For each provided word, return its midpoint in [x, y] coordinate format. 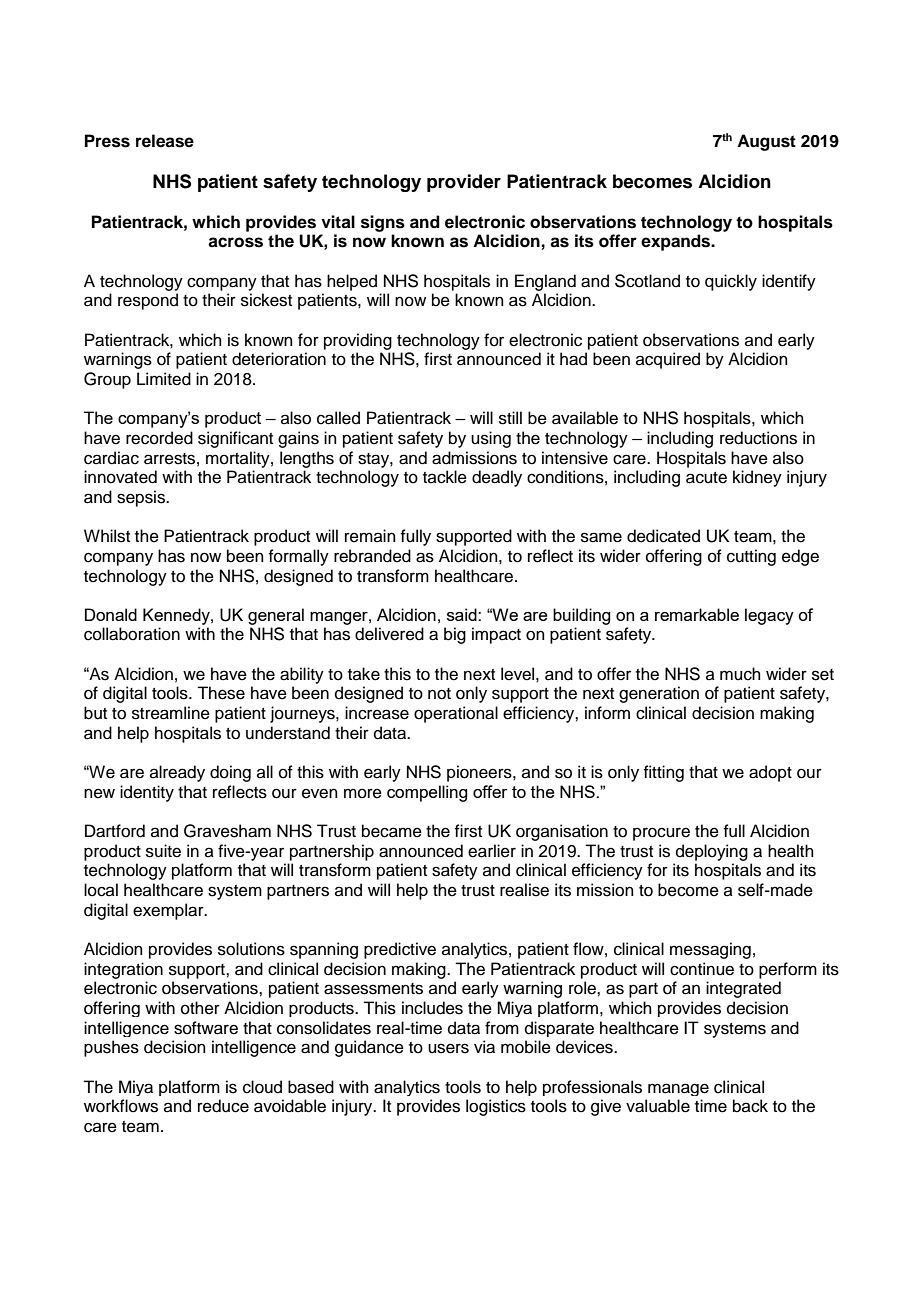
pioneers [480, 773]
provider [464, 183]
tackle [445, 477]
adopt [770, 773]
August [766, 142]
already [177, 773]
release [165, 141]
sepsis [142, 498]
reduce [223, 1106]
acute [706, 478]
